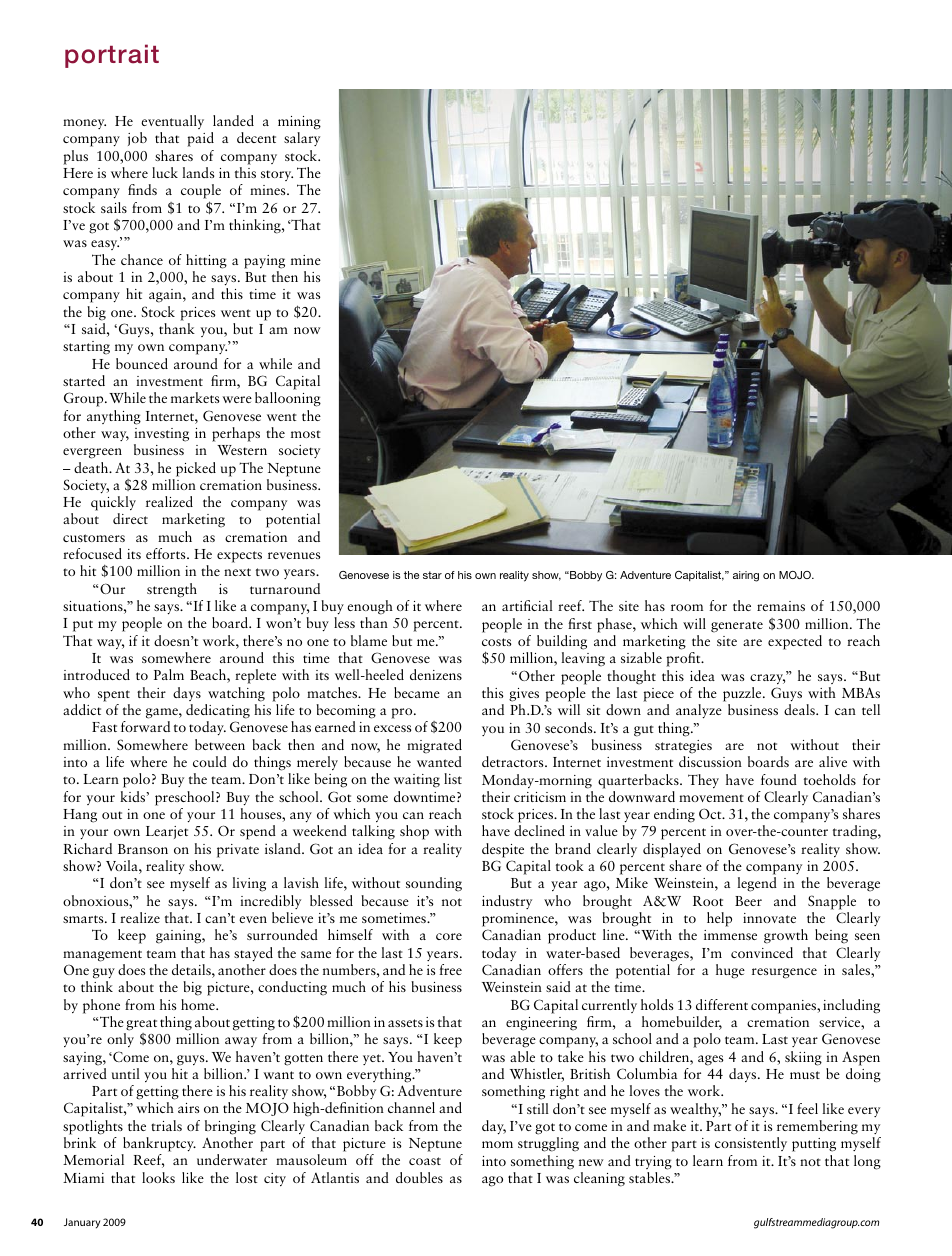 The image size is (952, 1256). What do you see at coordinates (419, 1177) in the screenshot?
I see `doubles` at bounding box center [419, 1177].
